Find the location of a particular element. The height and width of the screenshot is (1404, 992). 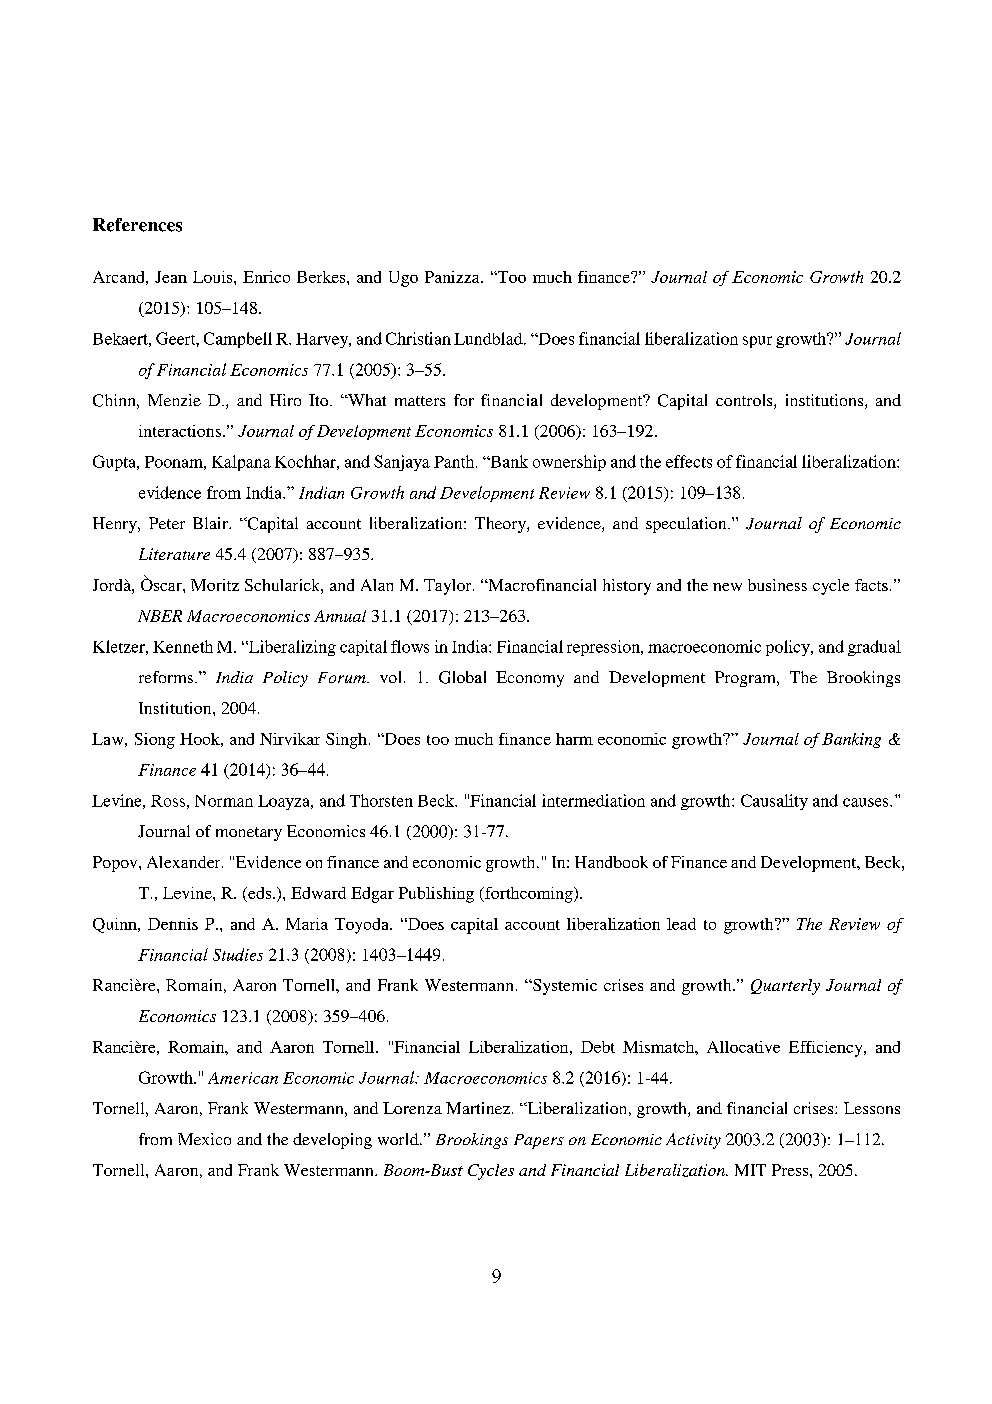

forthcoming is located at coordinates (529, 895).
